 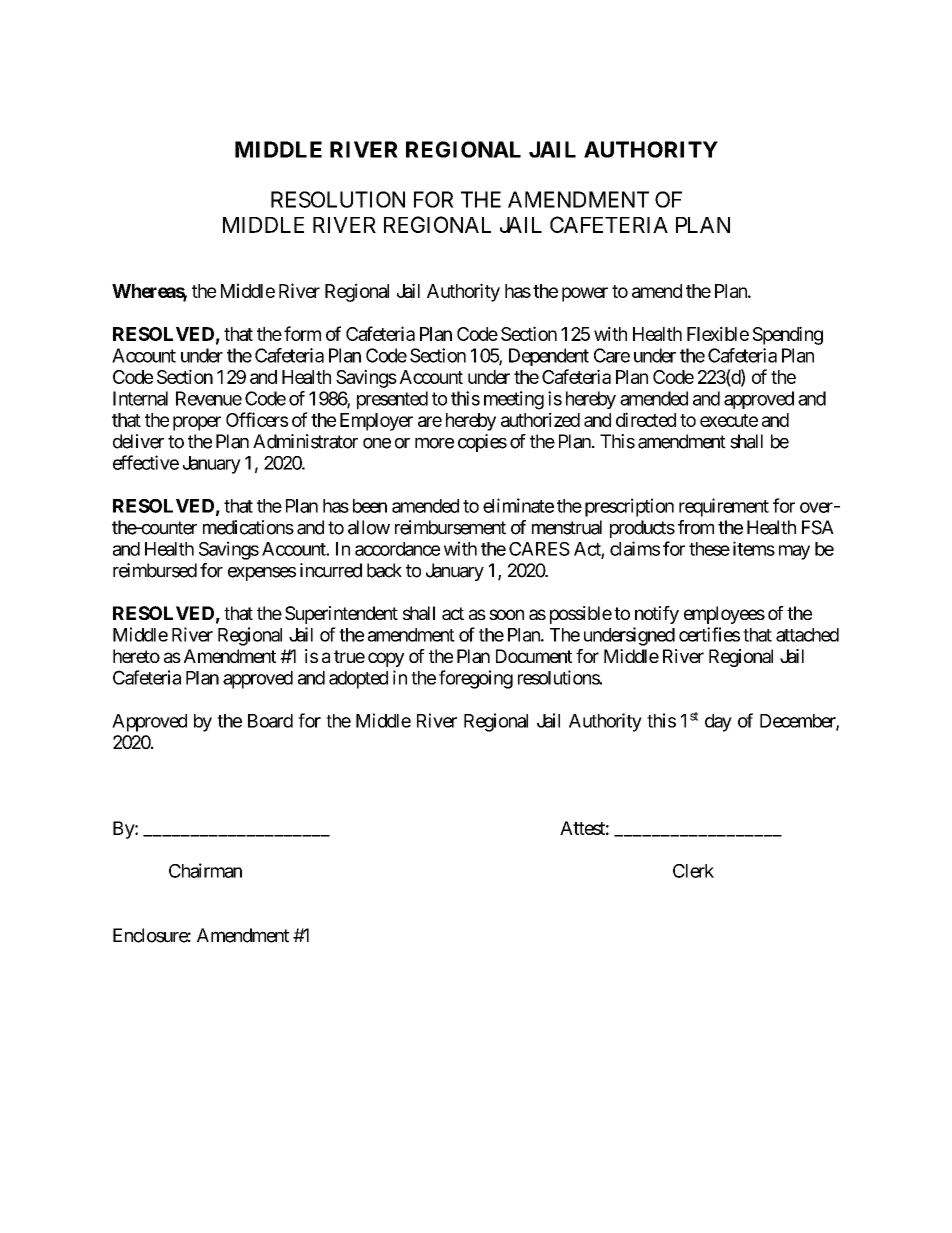 I want to click on these, so click(x=709, y=549).
